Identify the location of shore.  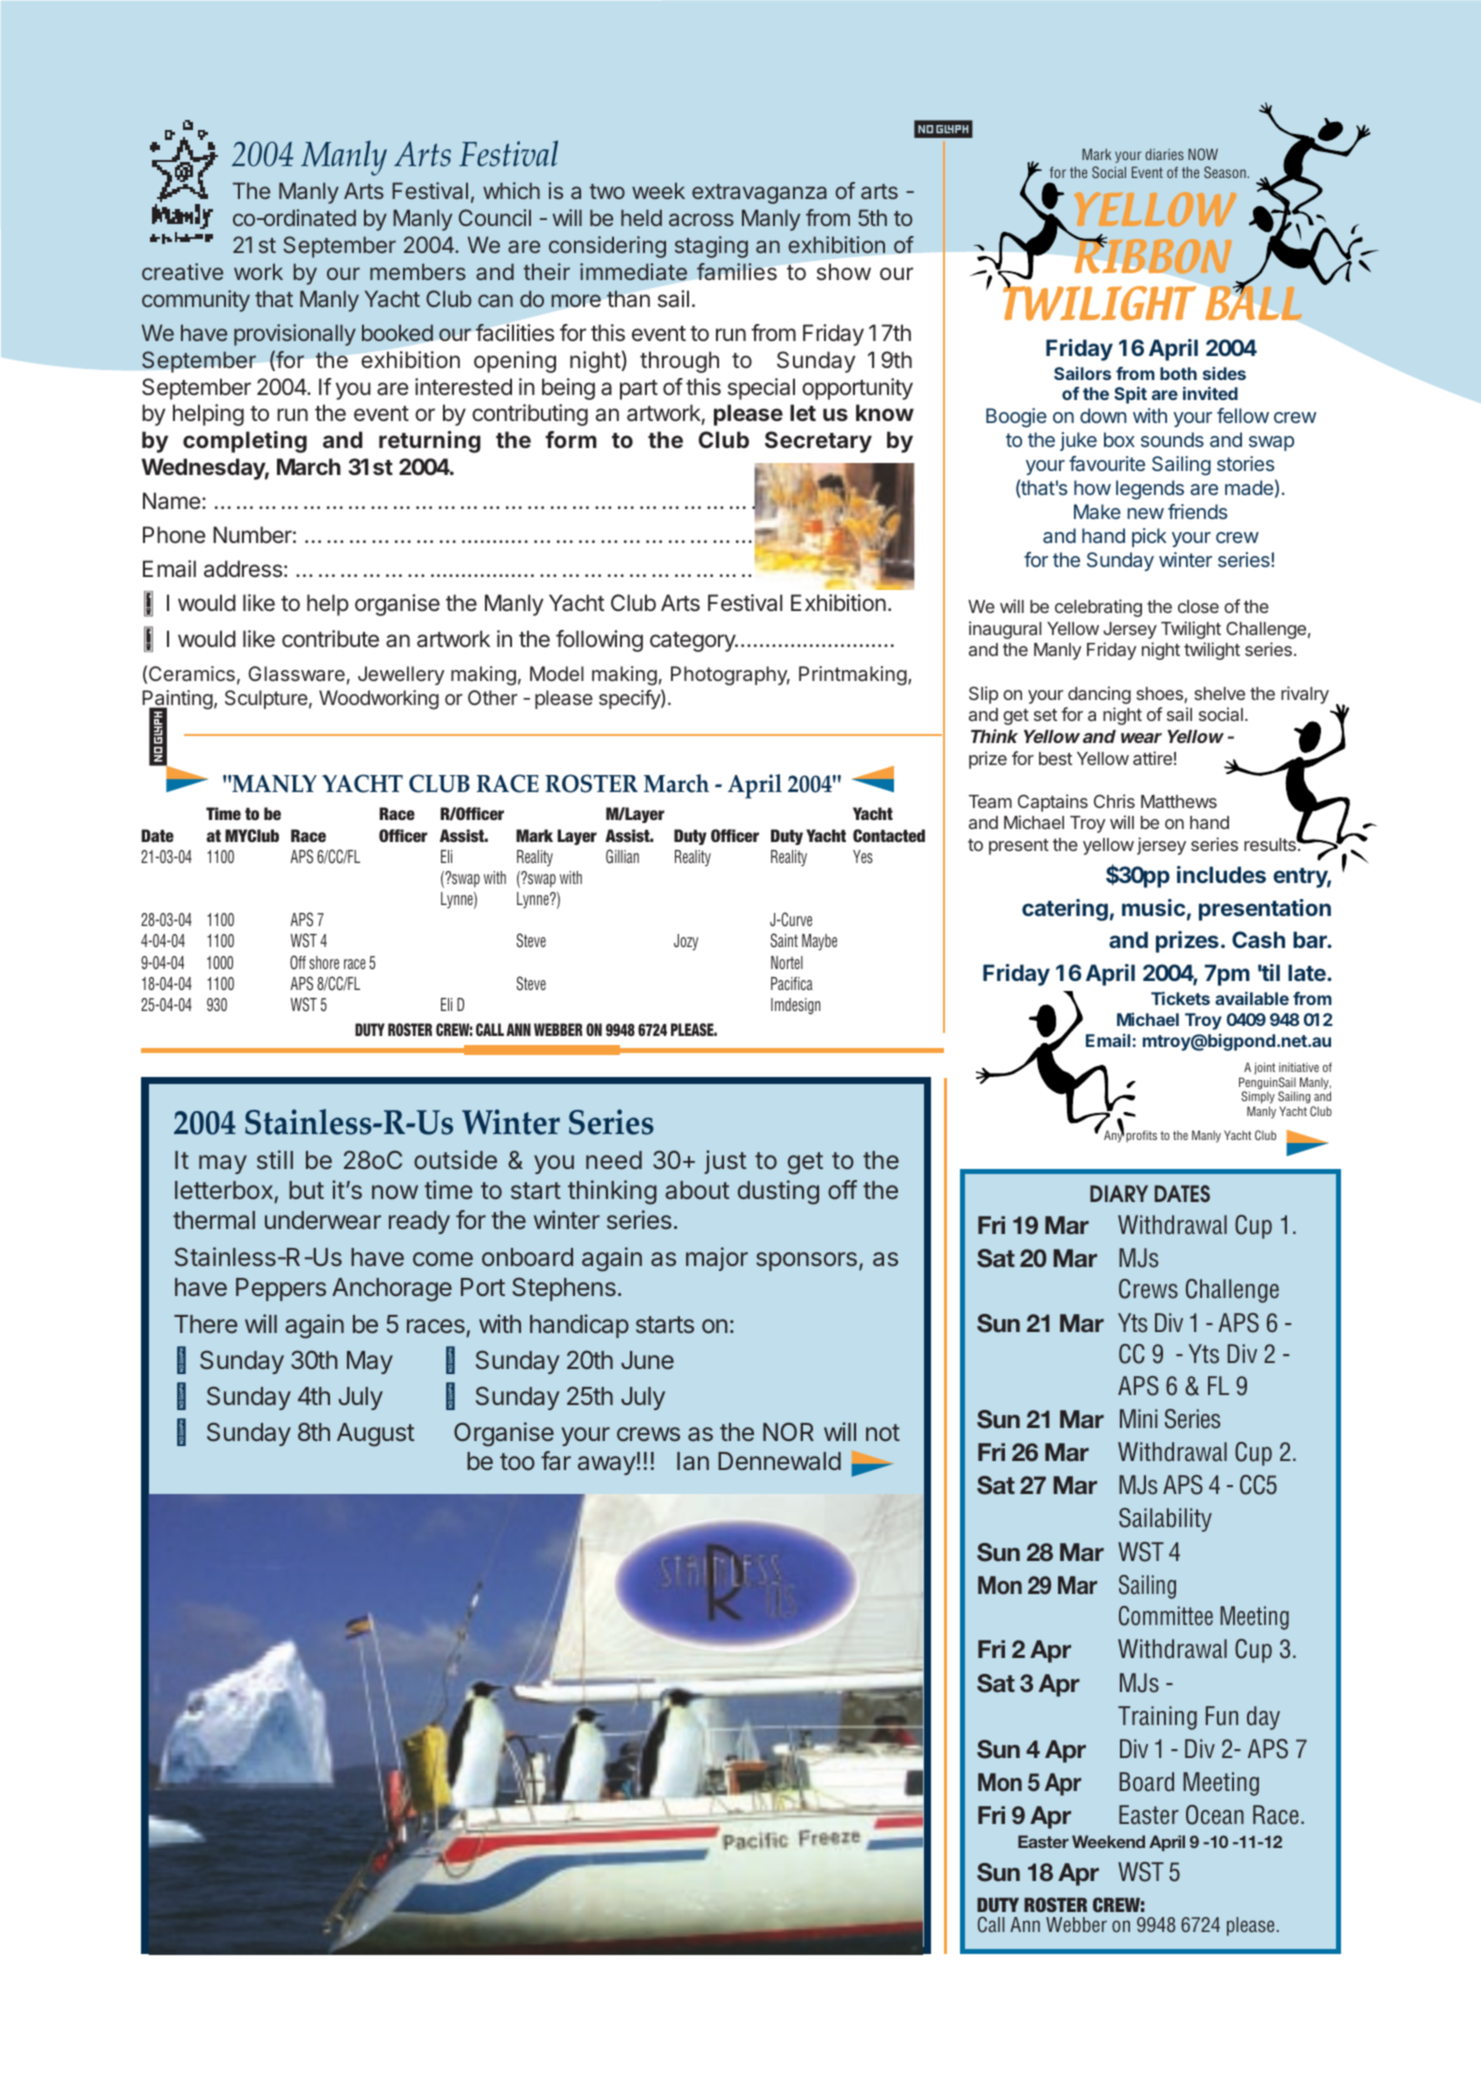
(324, 962).
